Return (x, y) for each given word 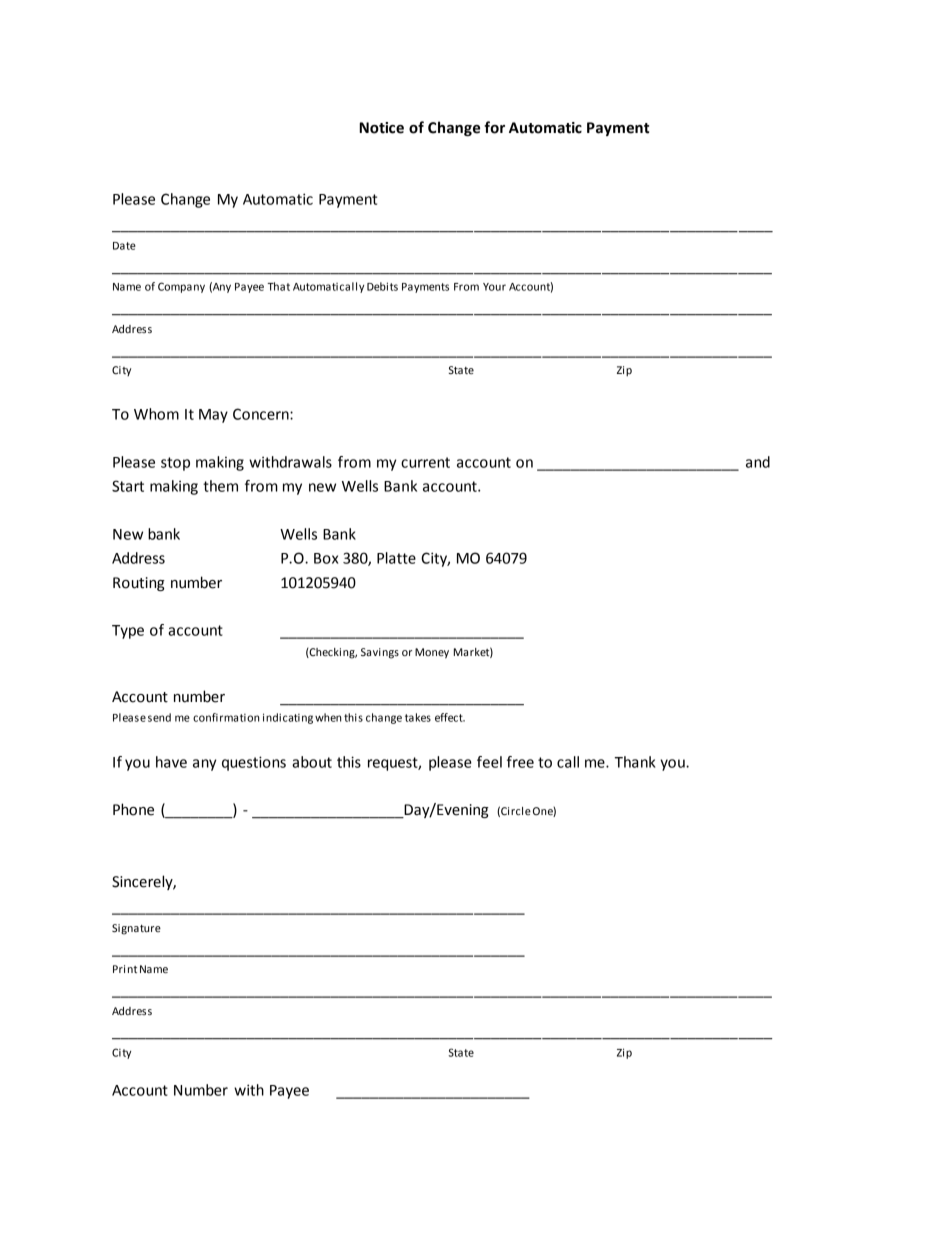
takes (418, 717)
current (425, 462)
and (758, 462)
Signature (136, 929)
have (171, 762)
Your (494, 287)
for (494, 127)
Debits (382, 286)
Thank (635, 762)
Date (124, 246)
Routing (139, 584)
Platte (396, 558)
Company (181, 287)
